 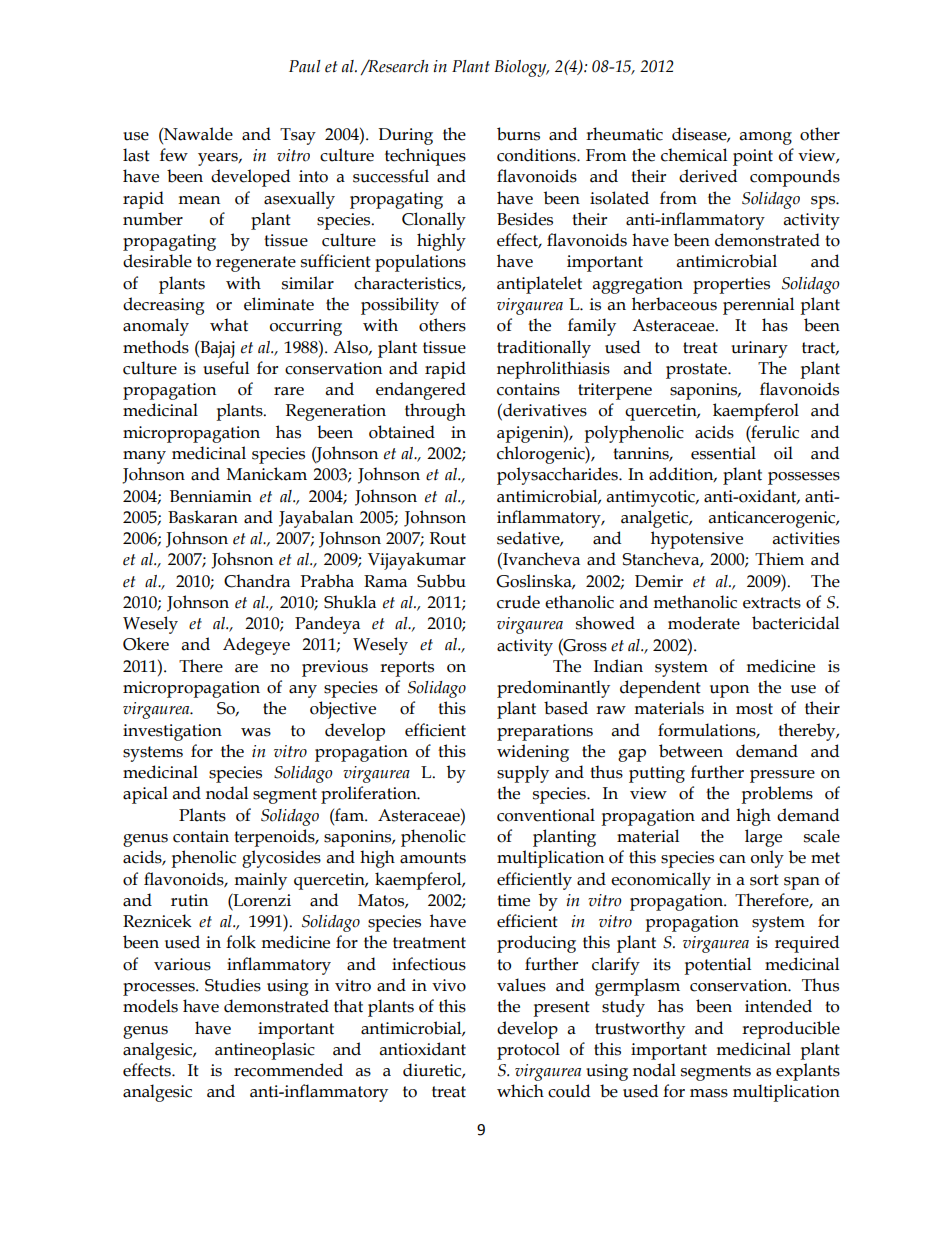 I want to click on mass, so click(x=709, y=1093).
